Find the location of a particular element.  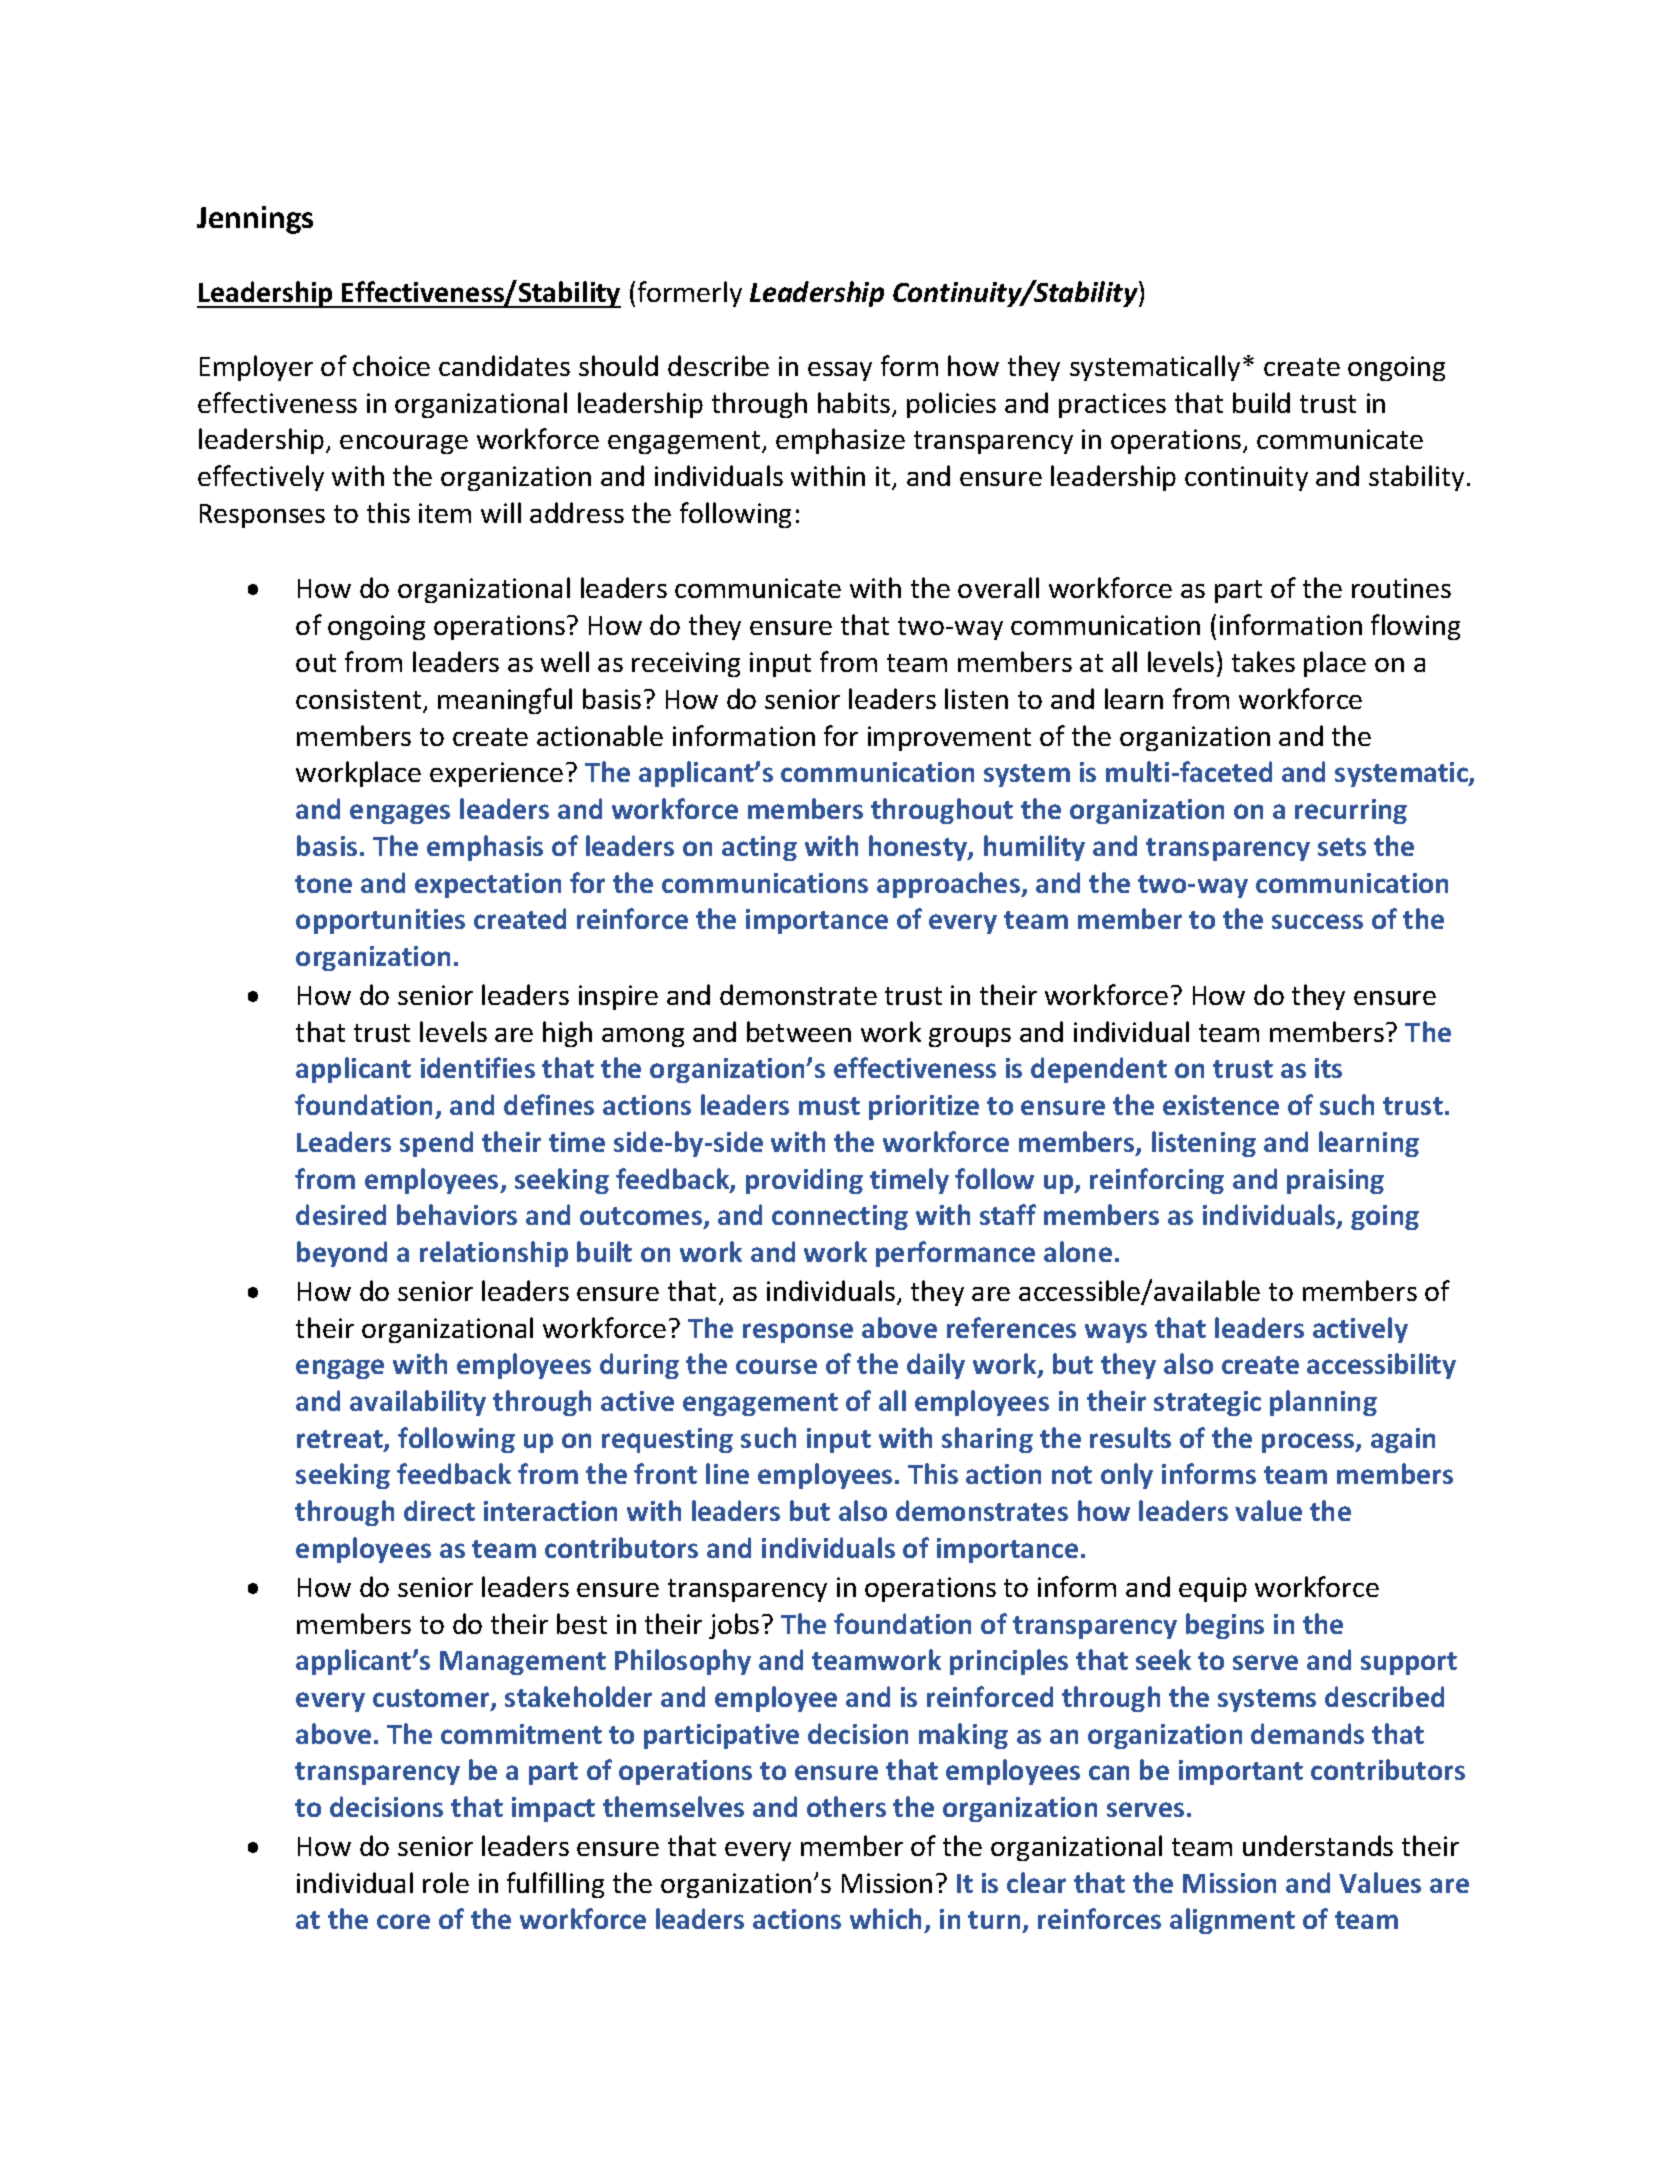

line is located at coordinates (727, 1473).
